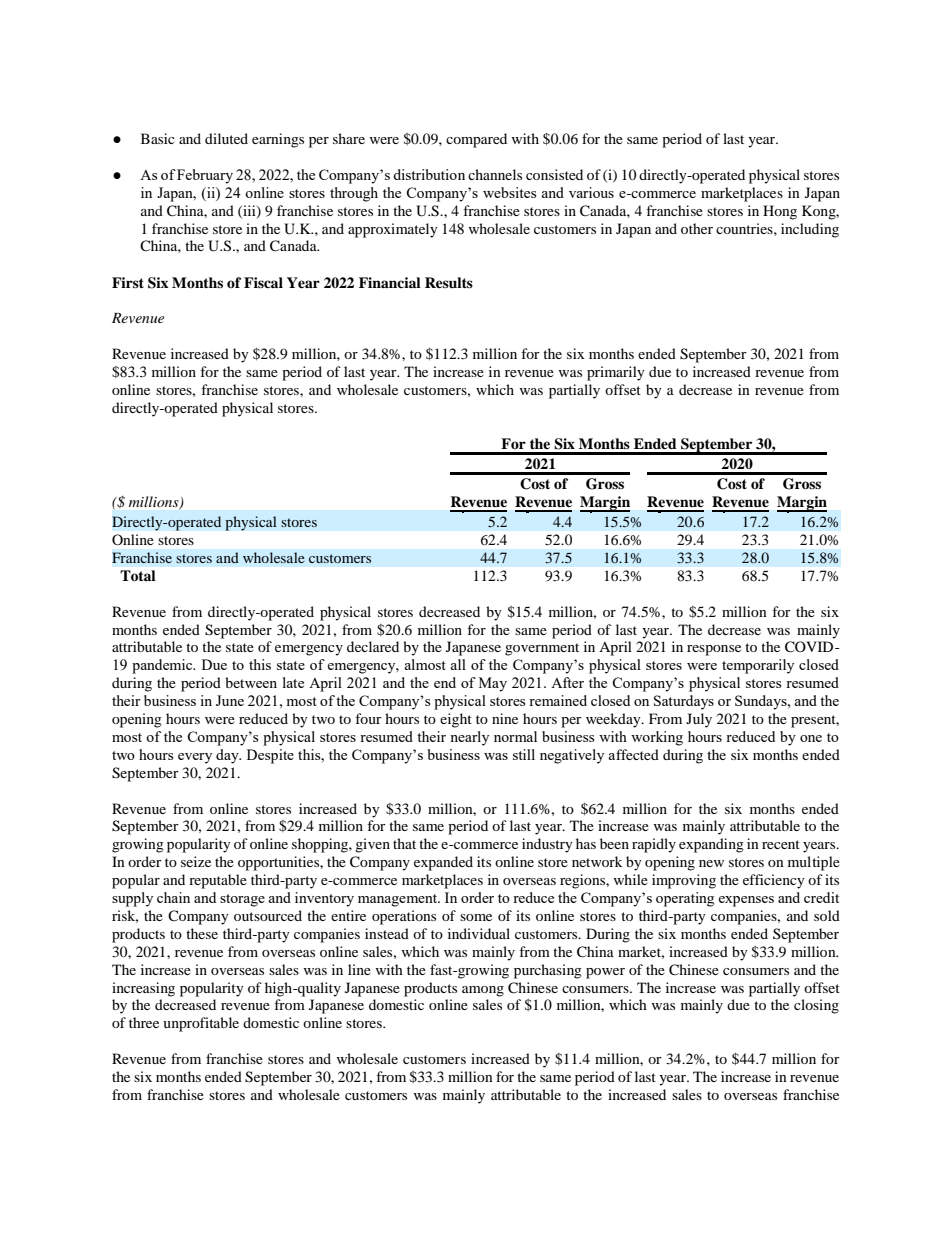 The image size is (952, 1233). I want to click on Total, so click(138, 576).
